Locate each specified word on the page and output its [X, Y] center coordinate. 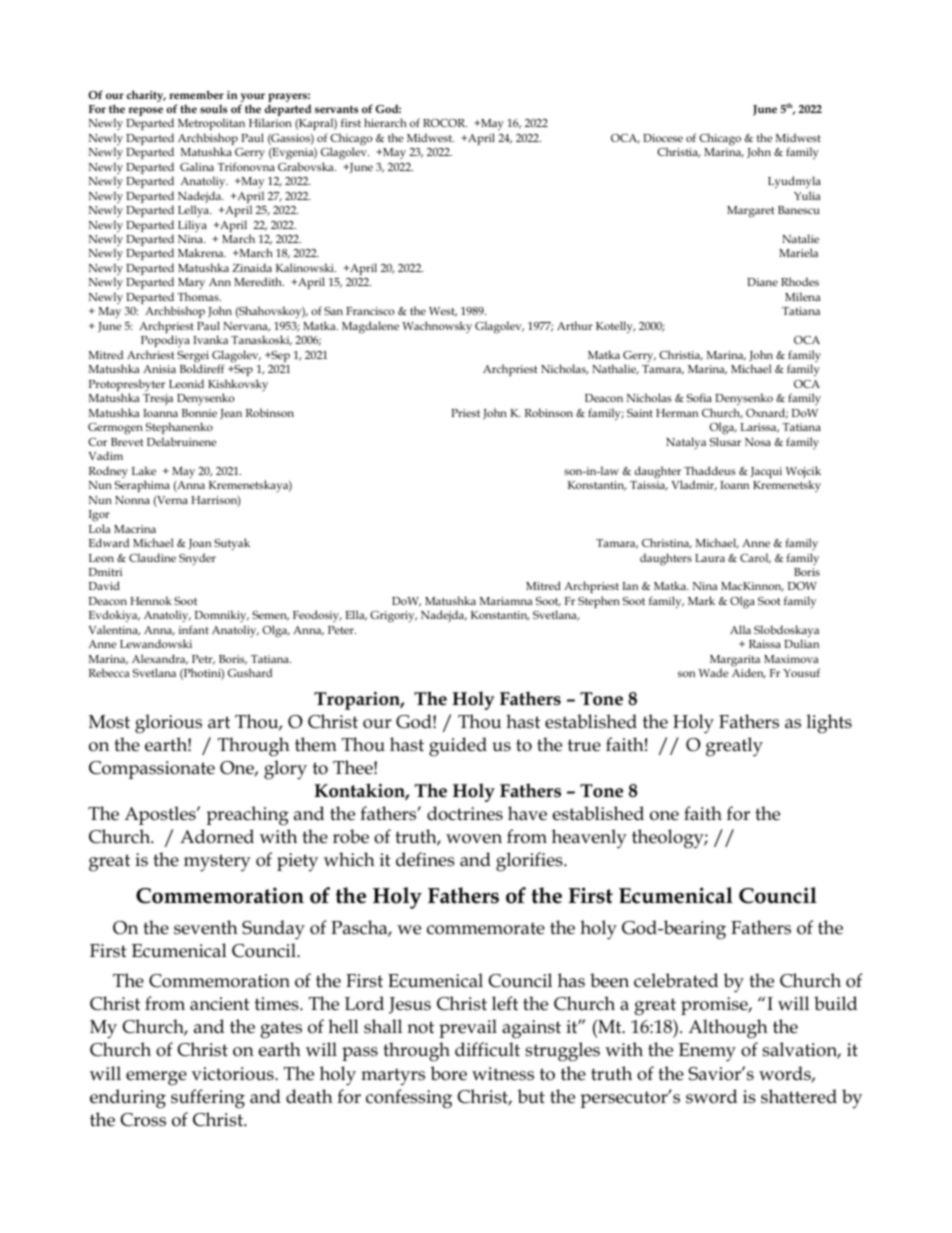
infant [194, 629]
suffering [208, 1099]
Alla [740, 629]
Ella [356, 615]
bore [448, 1073]
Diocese [663, 138]
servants [336, 109]
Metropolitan [211, 124]
